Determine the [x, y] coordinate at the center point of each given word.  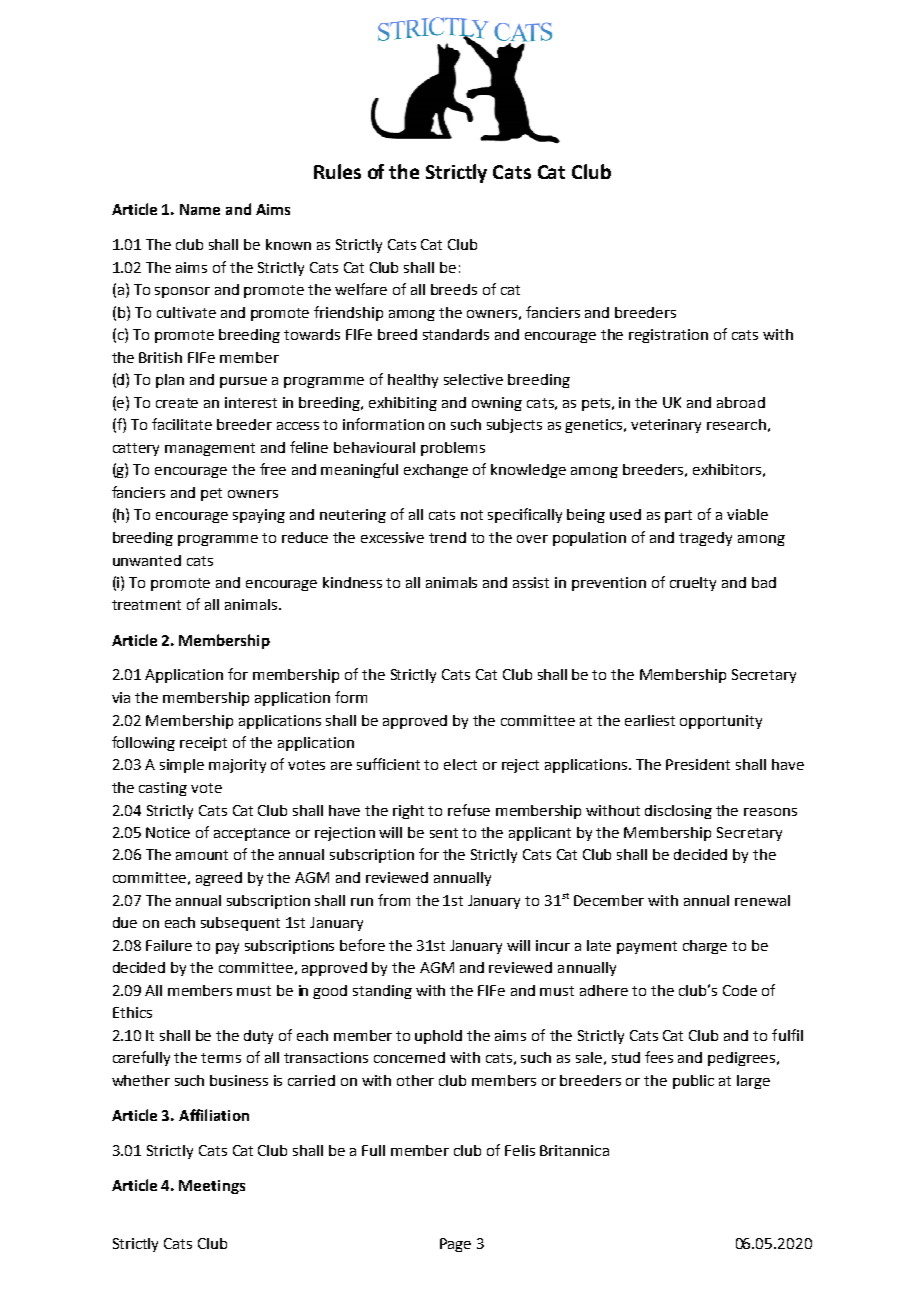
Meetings [212, 1187]
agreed [219, 879]
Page [455, 1245]
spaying [259, 516]
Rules [337, 171]
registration [668, 336]
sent [444, 833]
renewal [762, 900]
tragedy [705, 539]
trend [447, 537]
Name [200, 209]
